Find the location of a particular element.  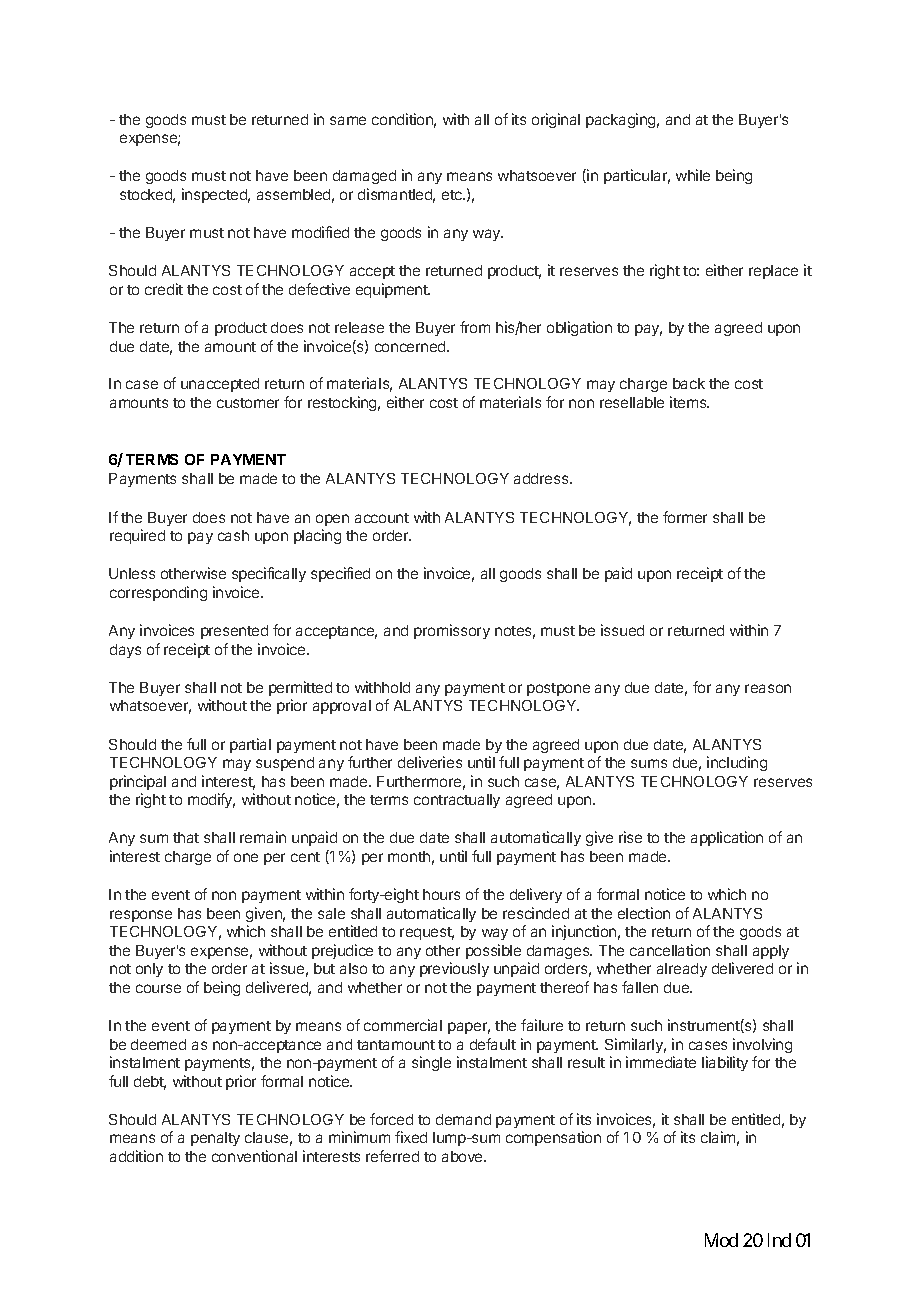

demand is located at coordinates (463, 1119).
